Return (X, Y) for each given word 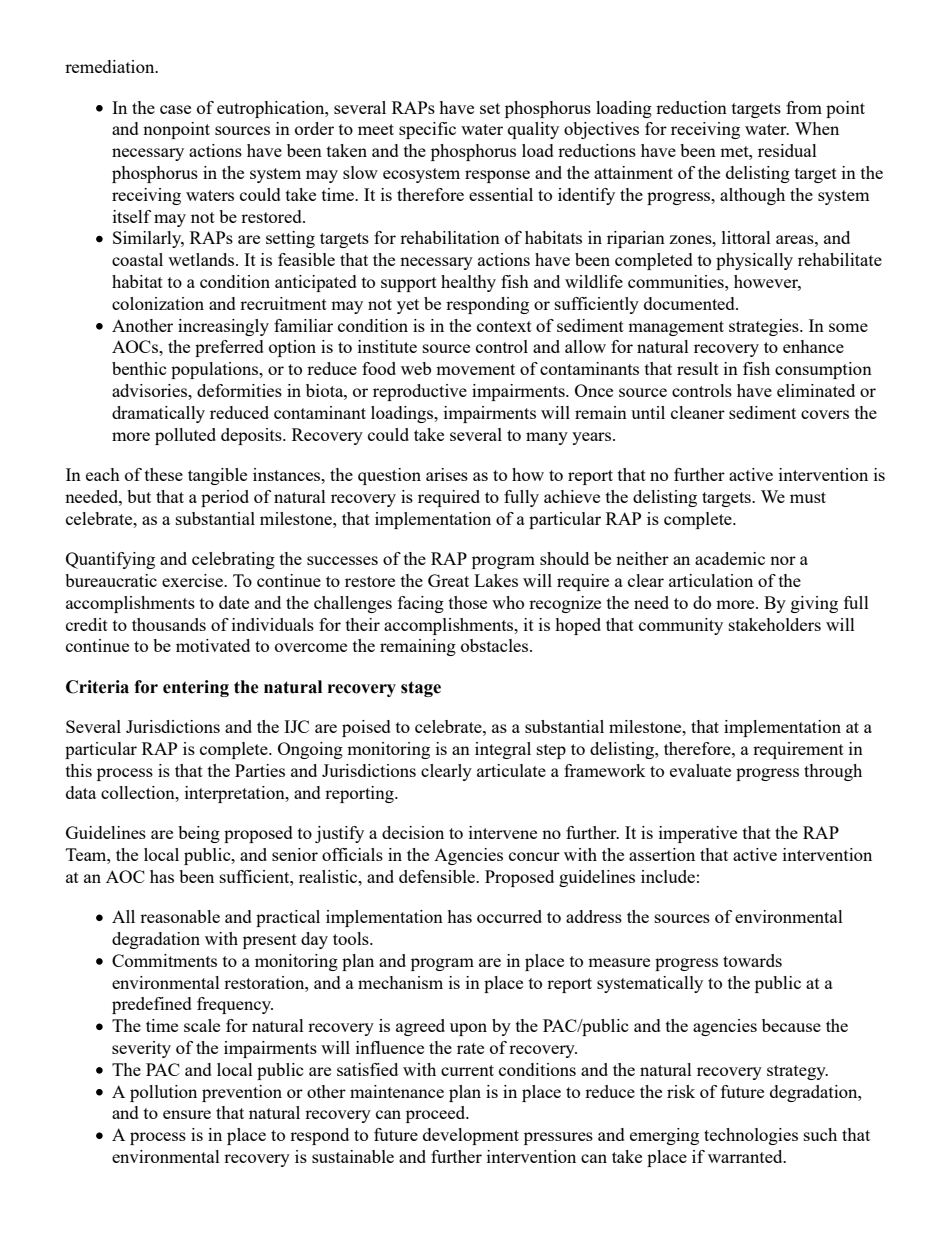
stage (421, 689)
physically (754, 261)
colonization (158, 303)
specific (427, 130)
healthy (468, 283)
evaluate (700, 770)
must (808, 497)
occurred (509, 916)
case (175, 109)
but (139, 496)
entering (196, 688)
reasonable (180, 916)
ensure (187, 1114)
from (804, 107)
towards (752, 960)
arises (447, 474)
